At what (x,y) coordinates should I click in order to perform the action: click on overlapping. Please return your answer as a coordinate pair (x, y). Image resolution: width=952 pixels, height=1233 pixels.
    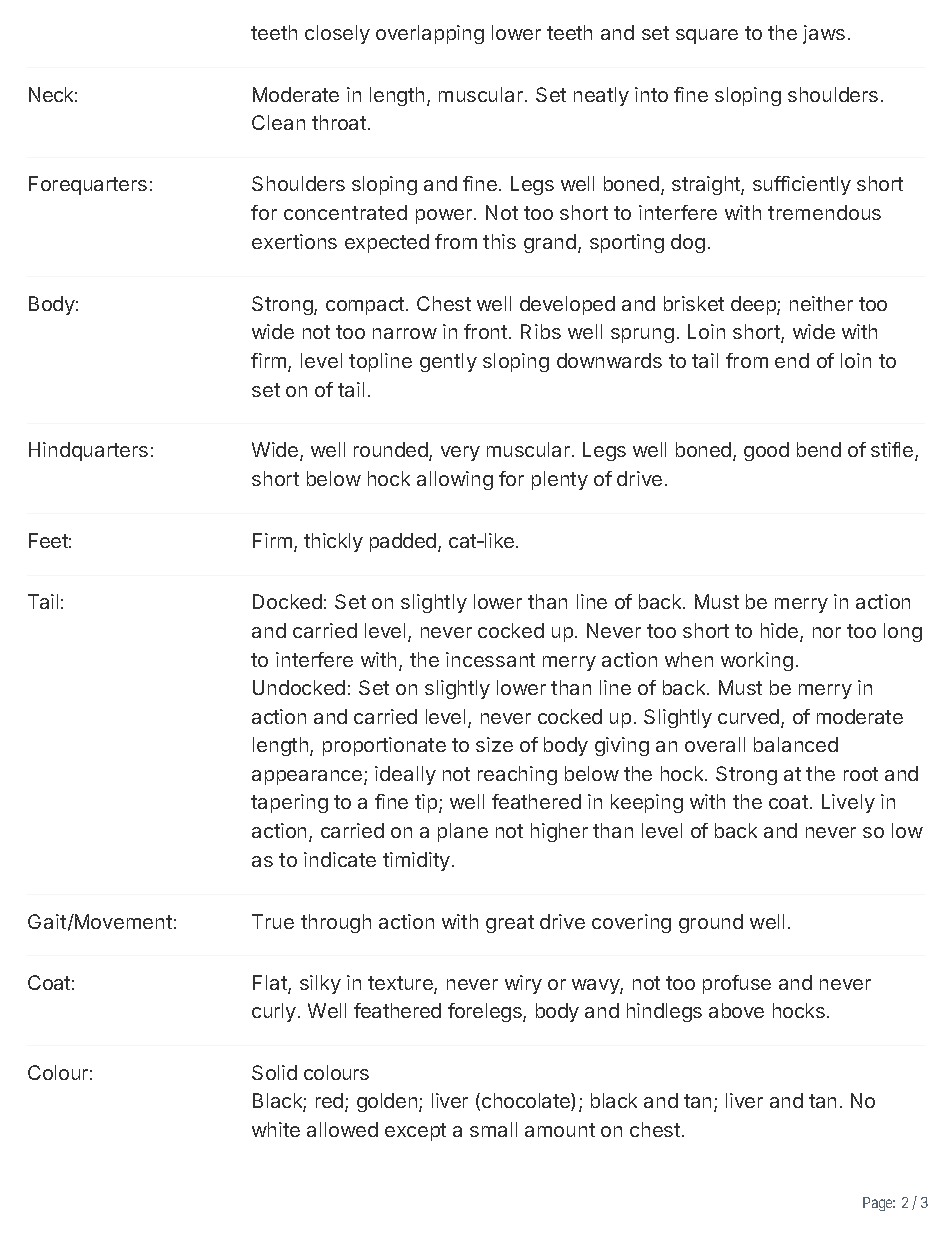
    Looking at the image, I should click on (430, 34).
